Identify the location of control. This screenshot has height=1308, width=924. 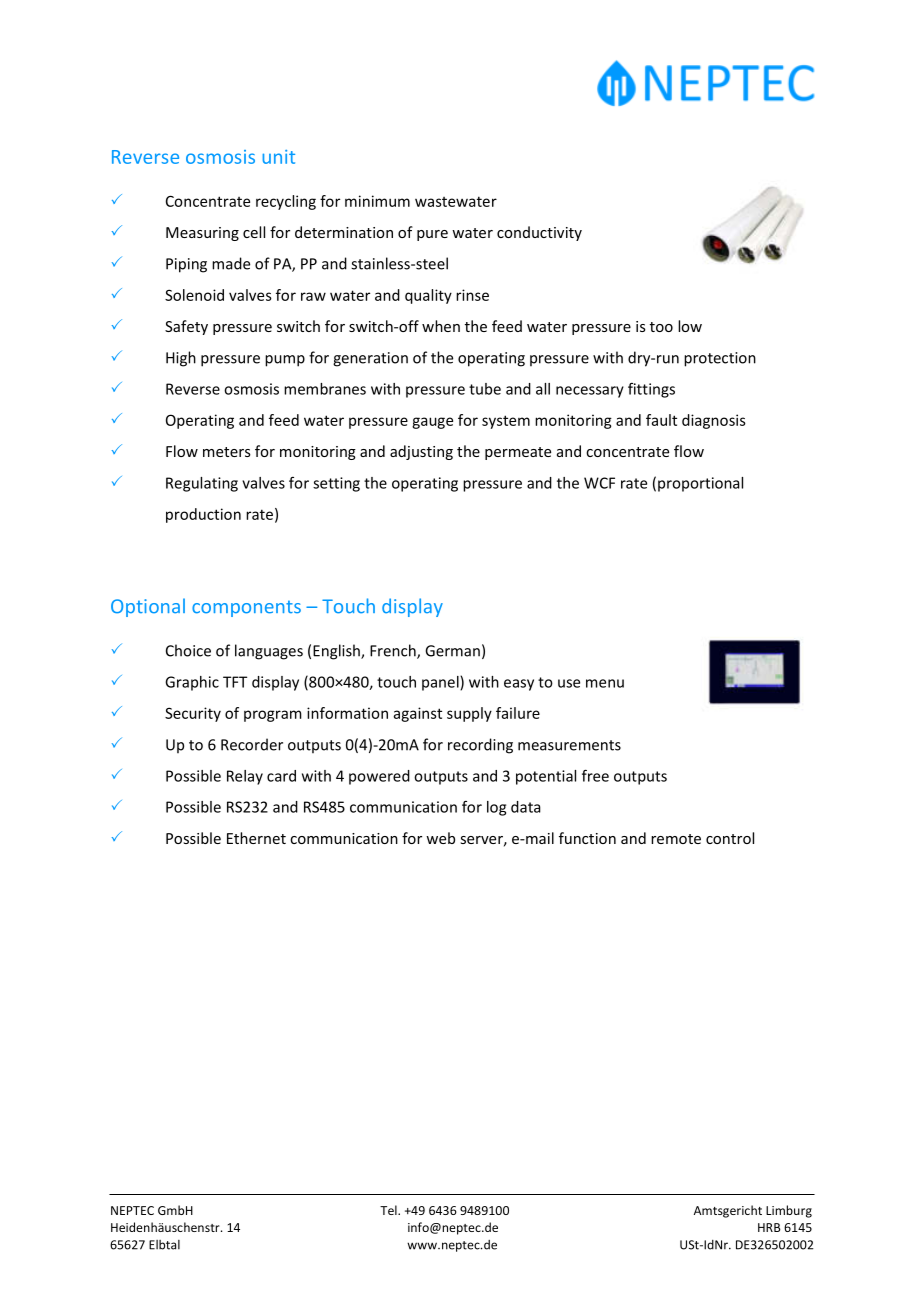
(730, 838).
